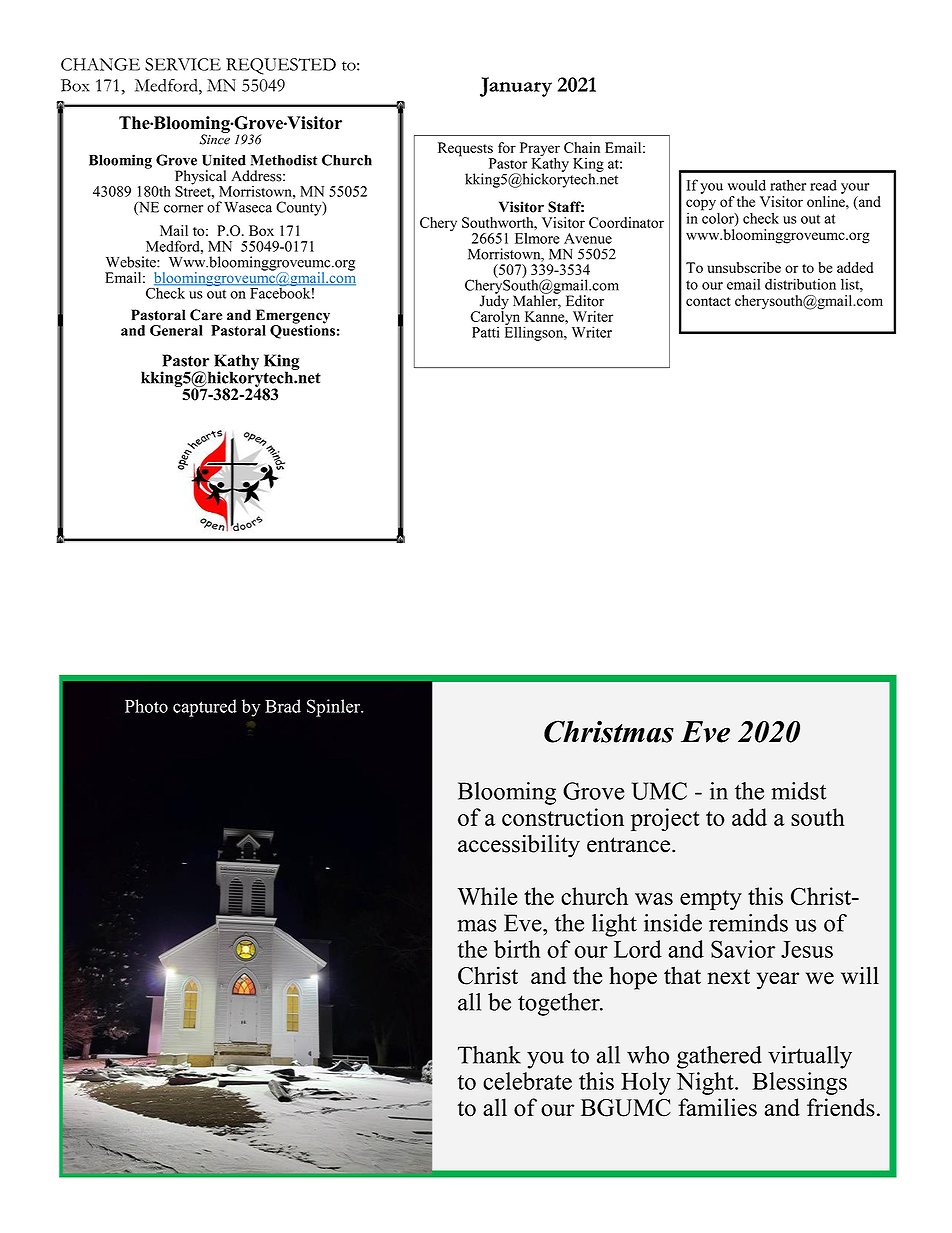 The height and width of the screenshot is (1233, 952). Describe the element at coordinates (516, 87) in the screenshot. I see `January` at that location.
